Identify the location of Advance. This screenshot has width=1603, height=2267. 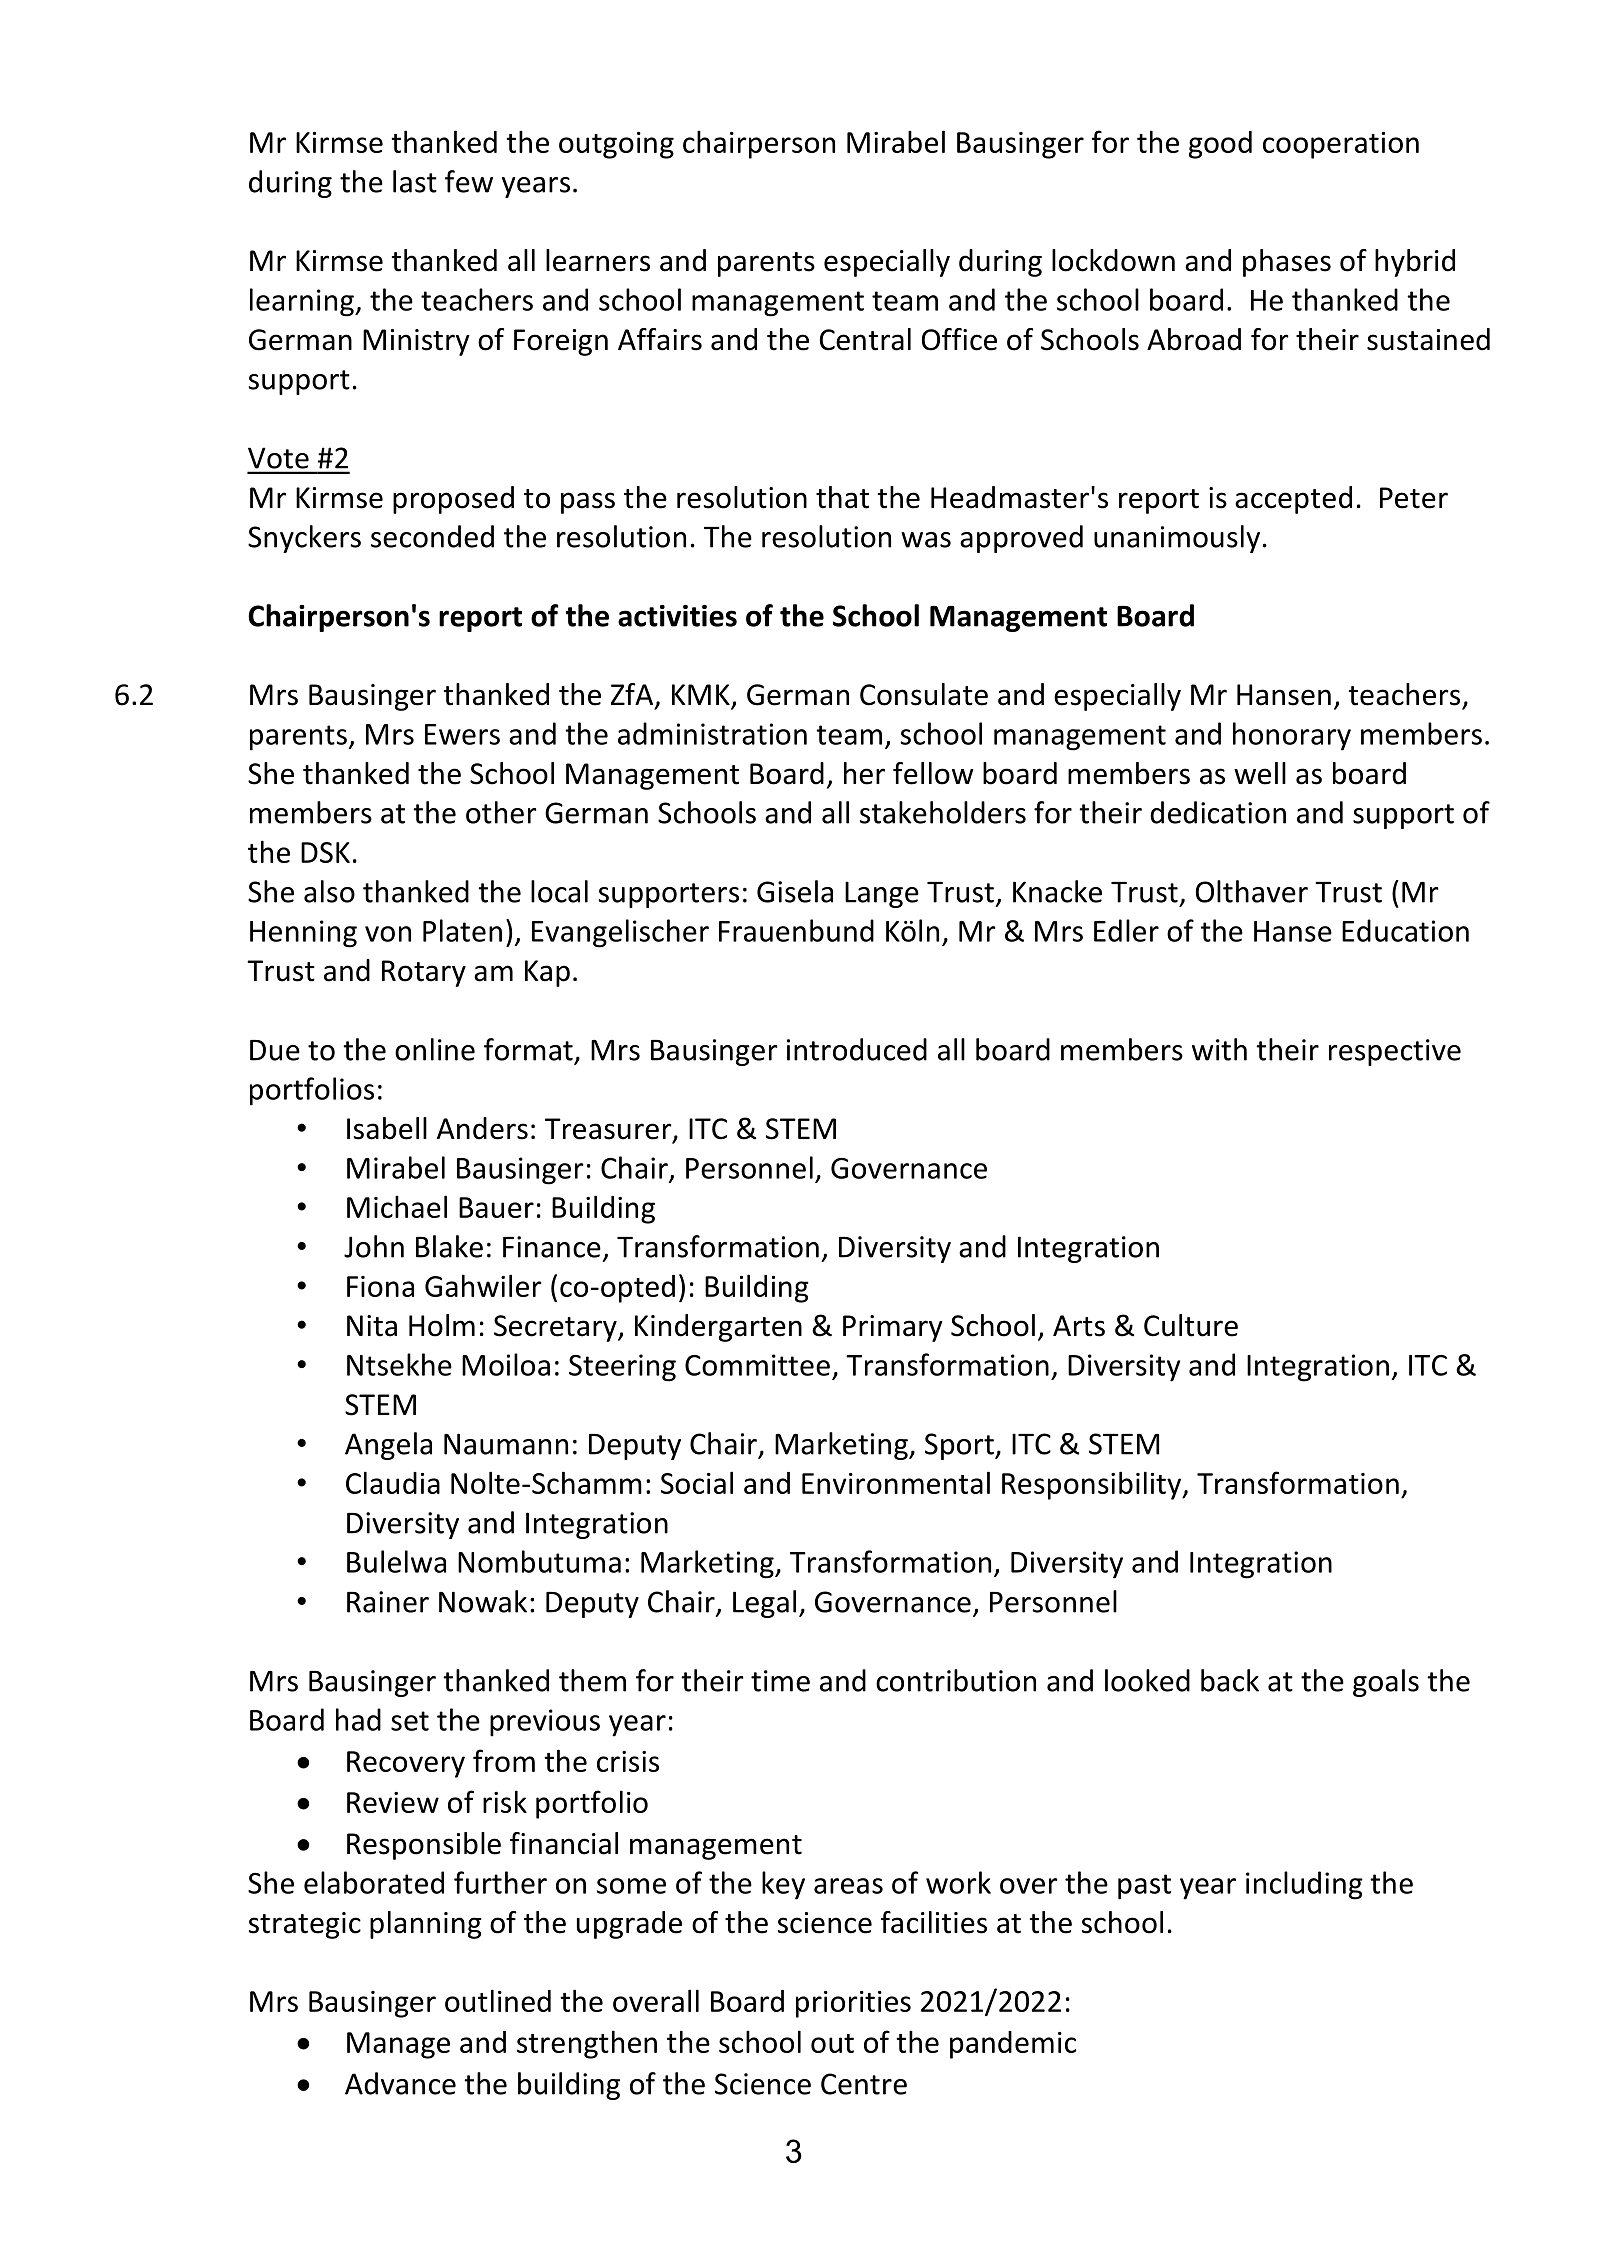
(400, 2083).
